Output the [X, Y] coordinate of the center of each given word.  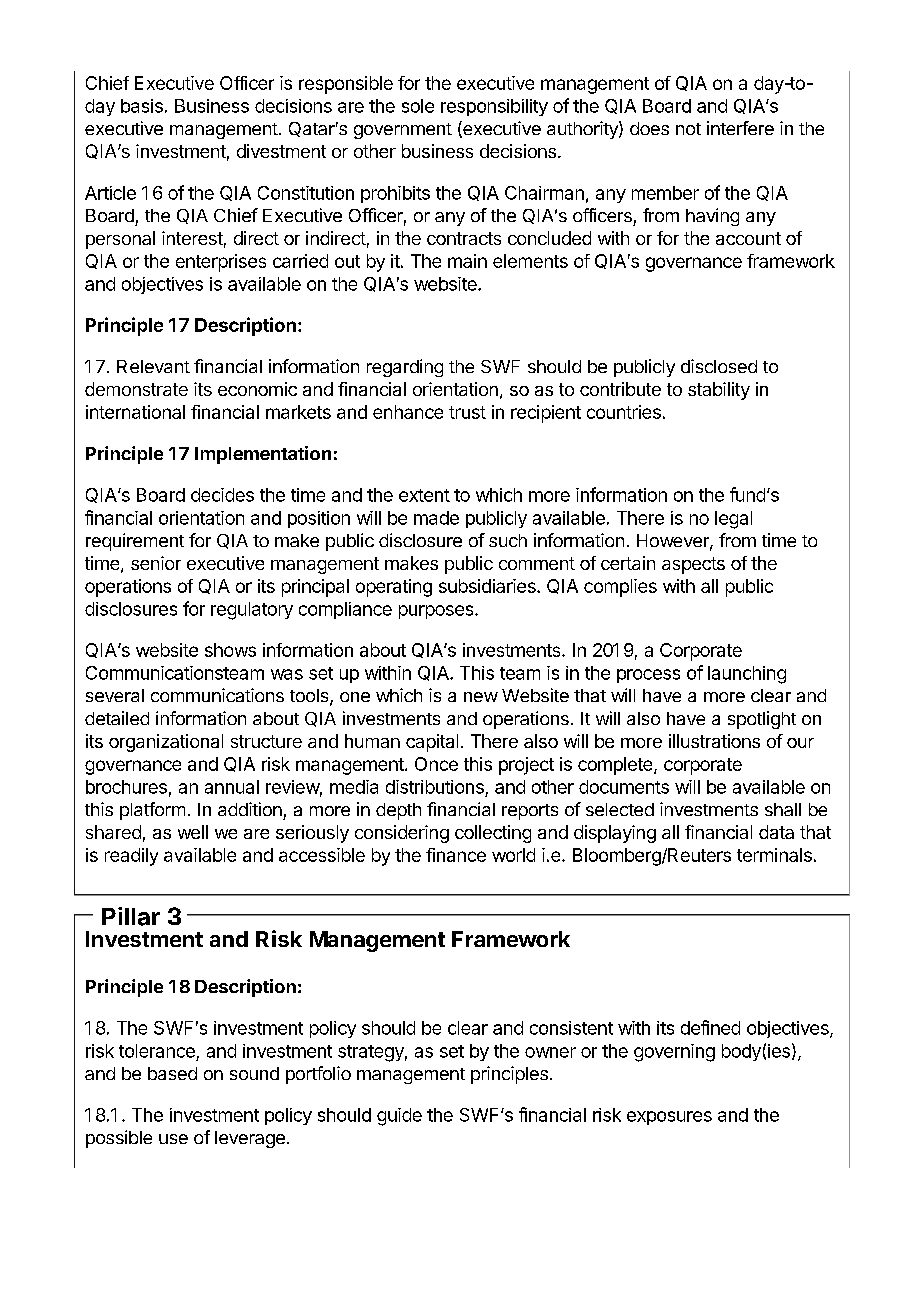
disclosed [719, 366]
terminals [774, 855]
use [173, 1139]
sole [418, 106]
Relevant [153, 366]
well [193, 832]
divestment [281, 151]
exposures [669, 1118]
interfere [740, 128]
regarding [405, 368]
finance [456, 855]
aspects [693, 565]
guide [399, 1117]
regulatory [252, 611]
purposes [437, 612]
